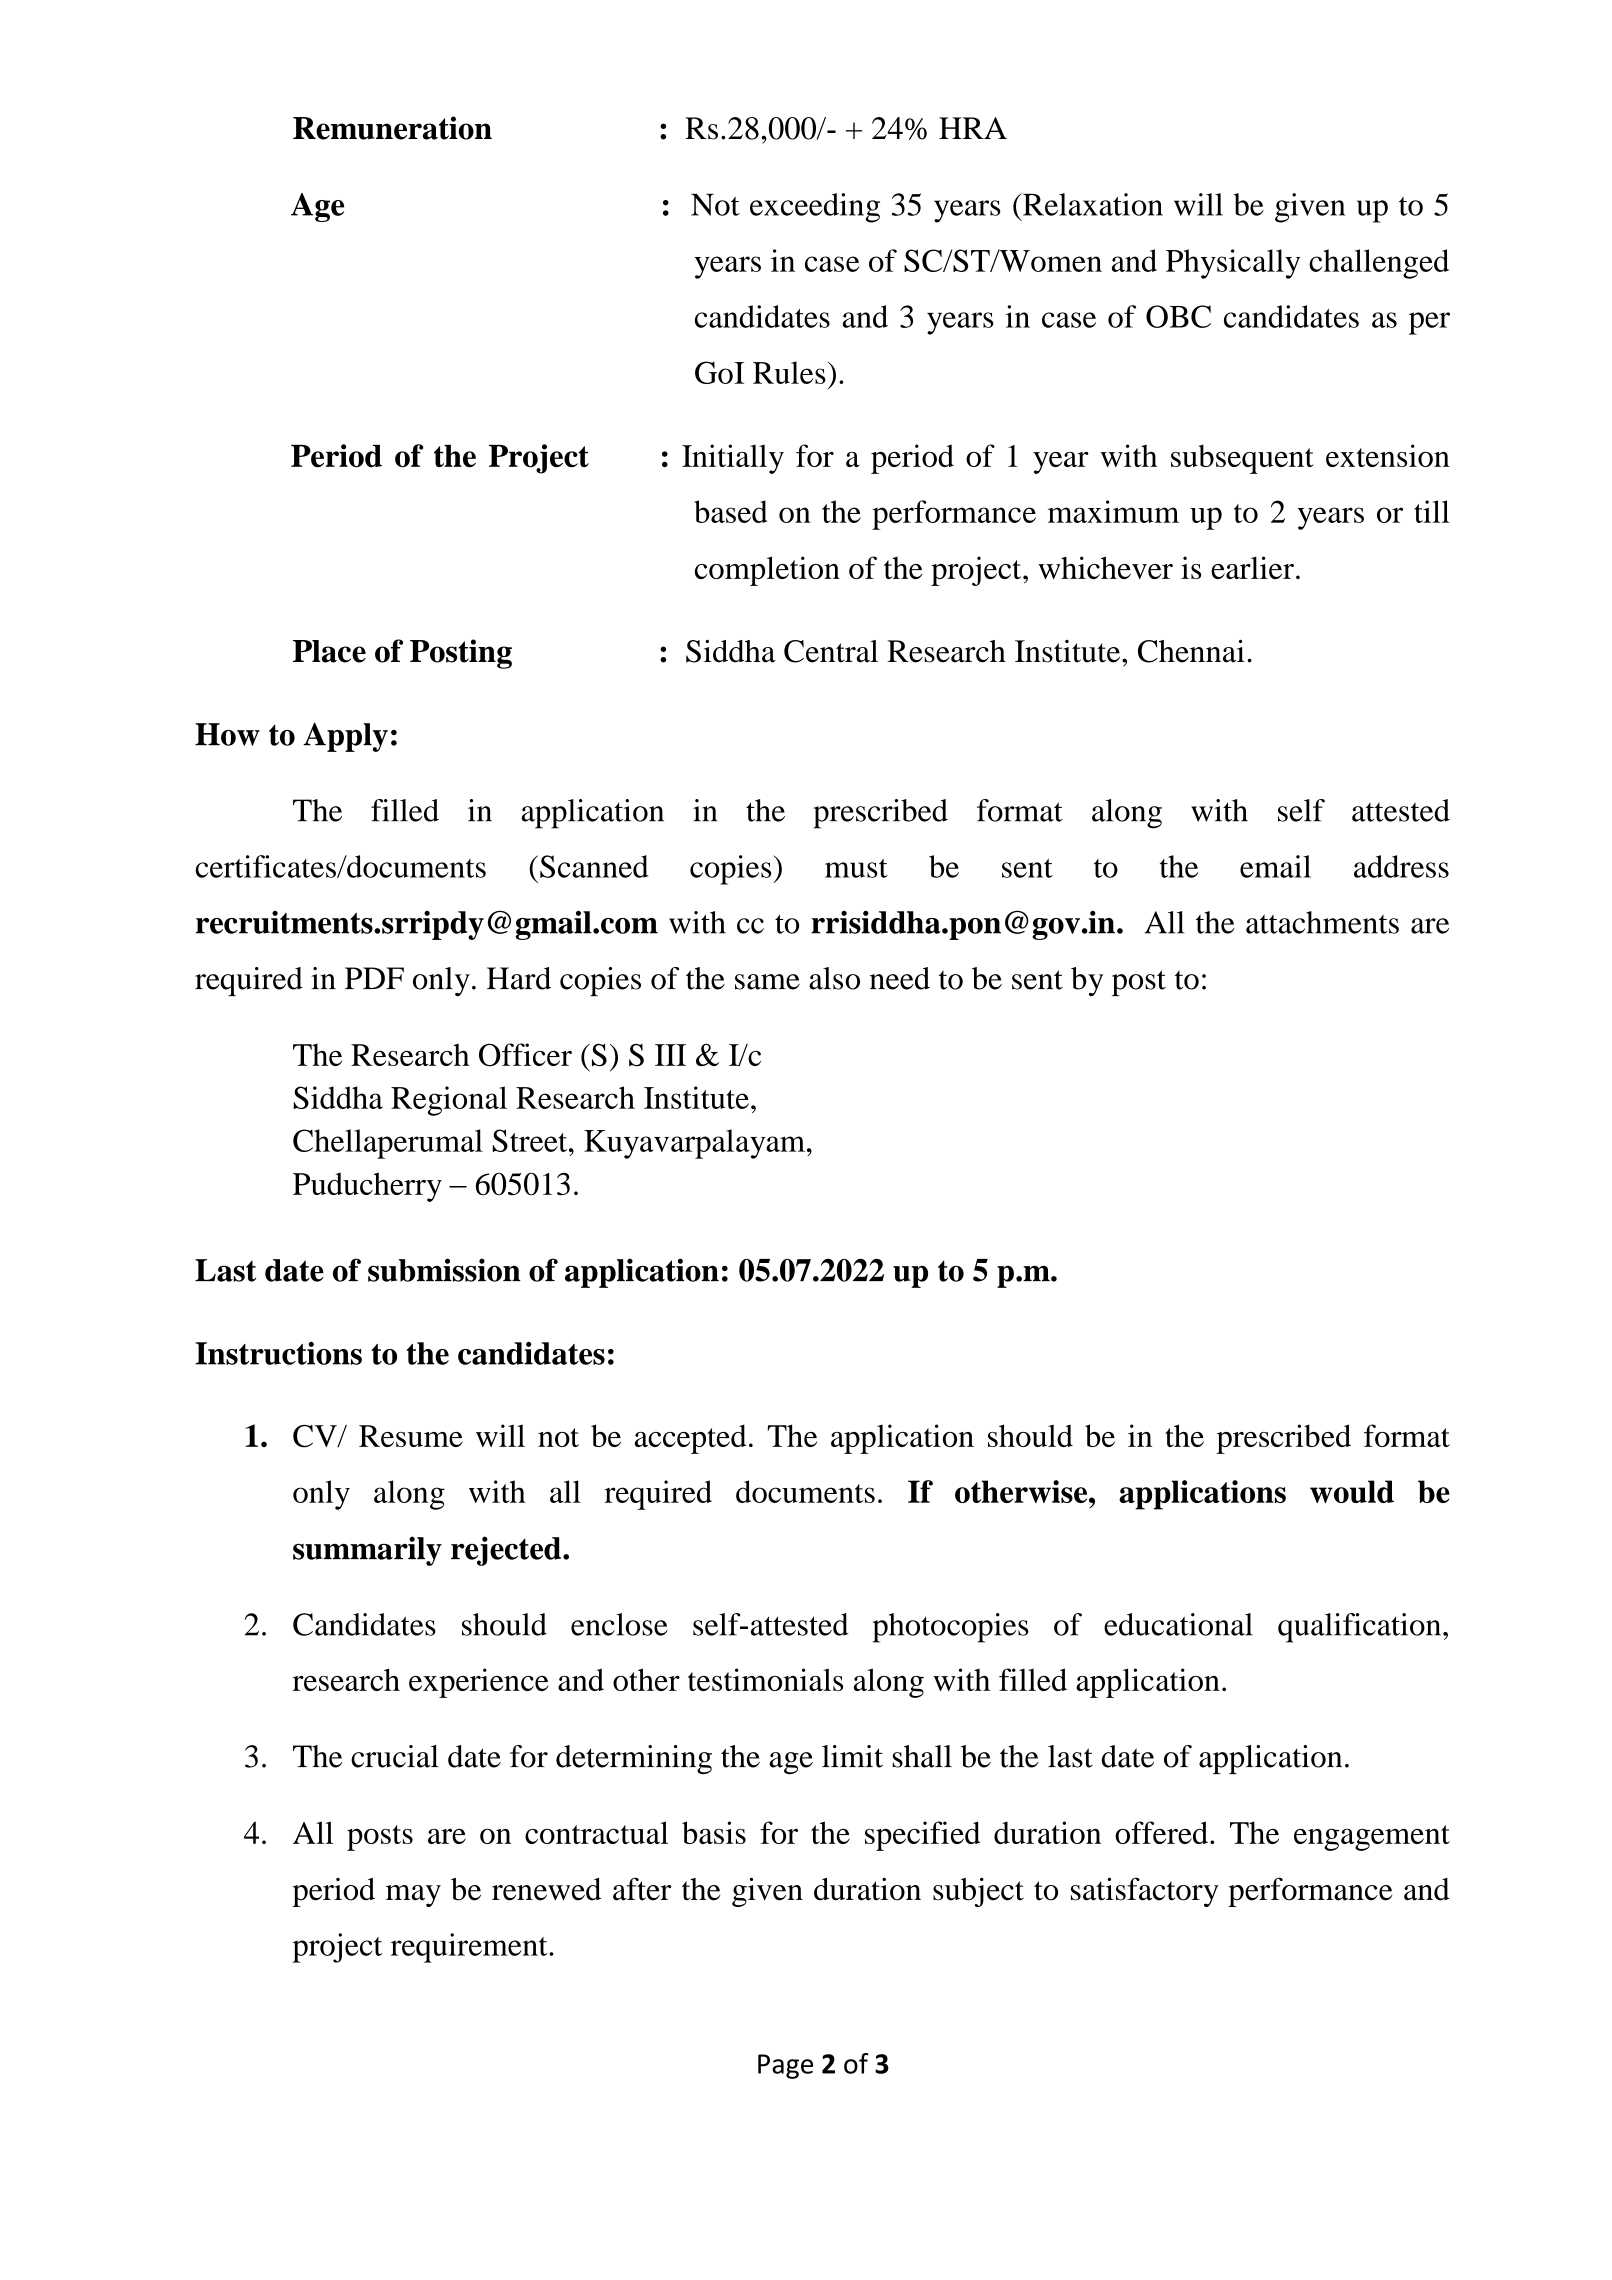 This screenshot has width=1612, height=2280. What do you see at coordinates (345, 737) in the screenshot?
I see `Apply` at bounding box center [345, 737].
